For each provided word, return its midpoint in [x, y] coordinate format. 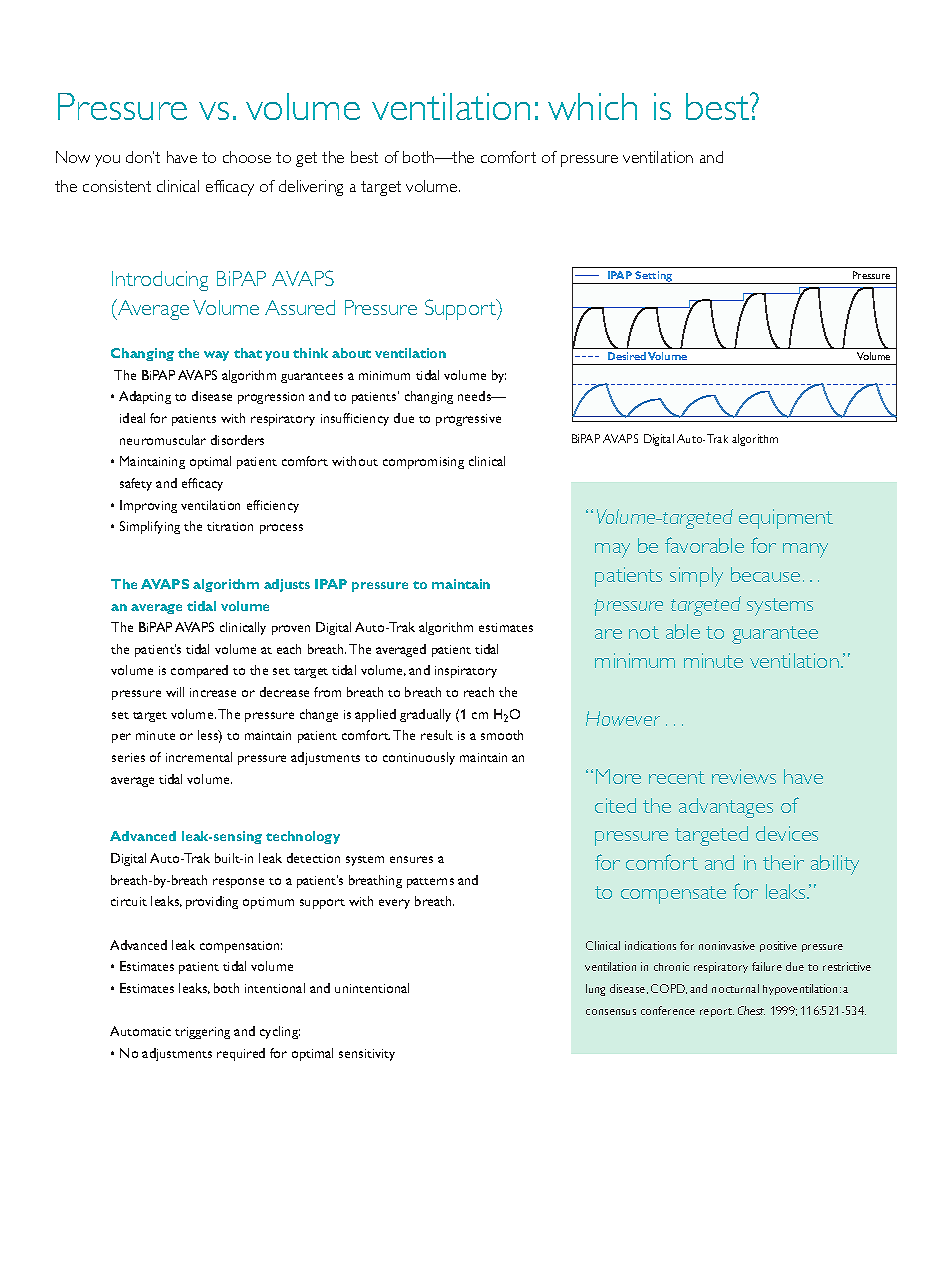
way [216, 356]
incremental [199, 757]
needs [476, 396]
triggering [202, 1033]
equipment [786, 519]
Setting [654, 277]
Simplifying [150, 527]
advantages [726, 808]
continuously [419, 758]
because [765, 574]
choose [247, 157]
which [592, 106]
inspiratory [466, 672]
